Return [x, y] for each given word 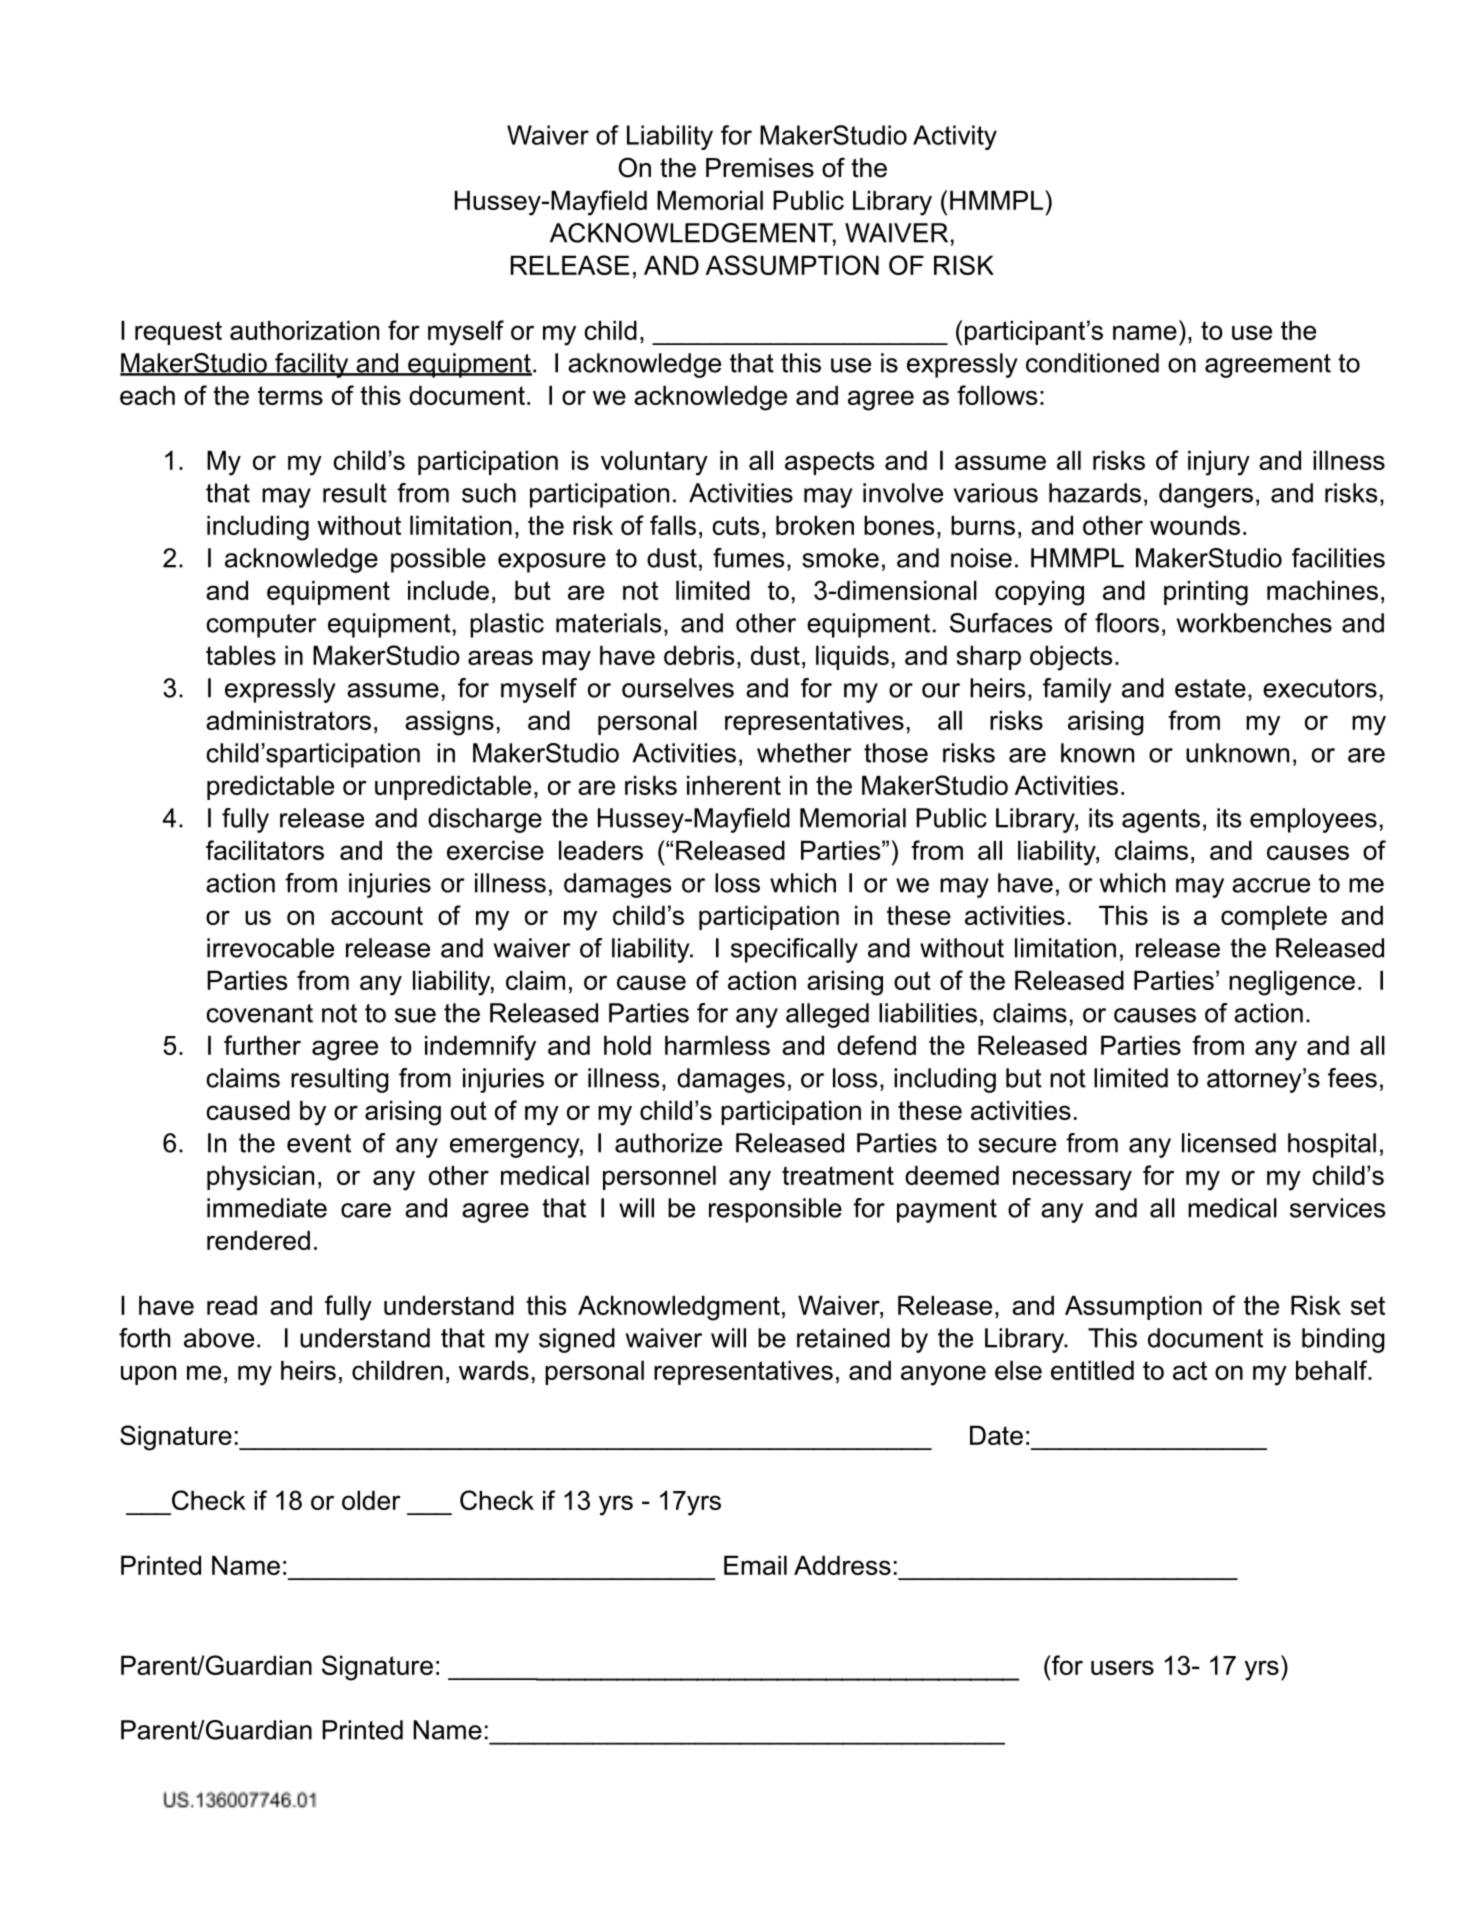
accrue [1271, 885]
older [371, 1500]
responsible [775, 1210]
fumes [748, 558]
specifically [794, 950]
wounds [1195, 525]
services [1337, 1208]
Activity [955, 137]
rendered [258, 1240]
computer [261, 626]
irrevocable [270, 948]
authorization [304, 330]
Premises [760, 168]
